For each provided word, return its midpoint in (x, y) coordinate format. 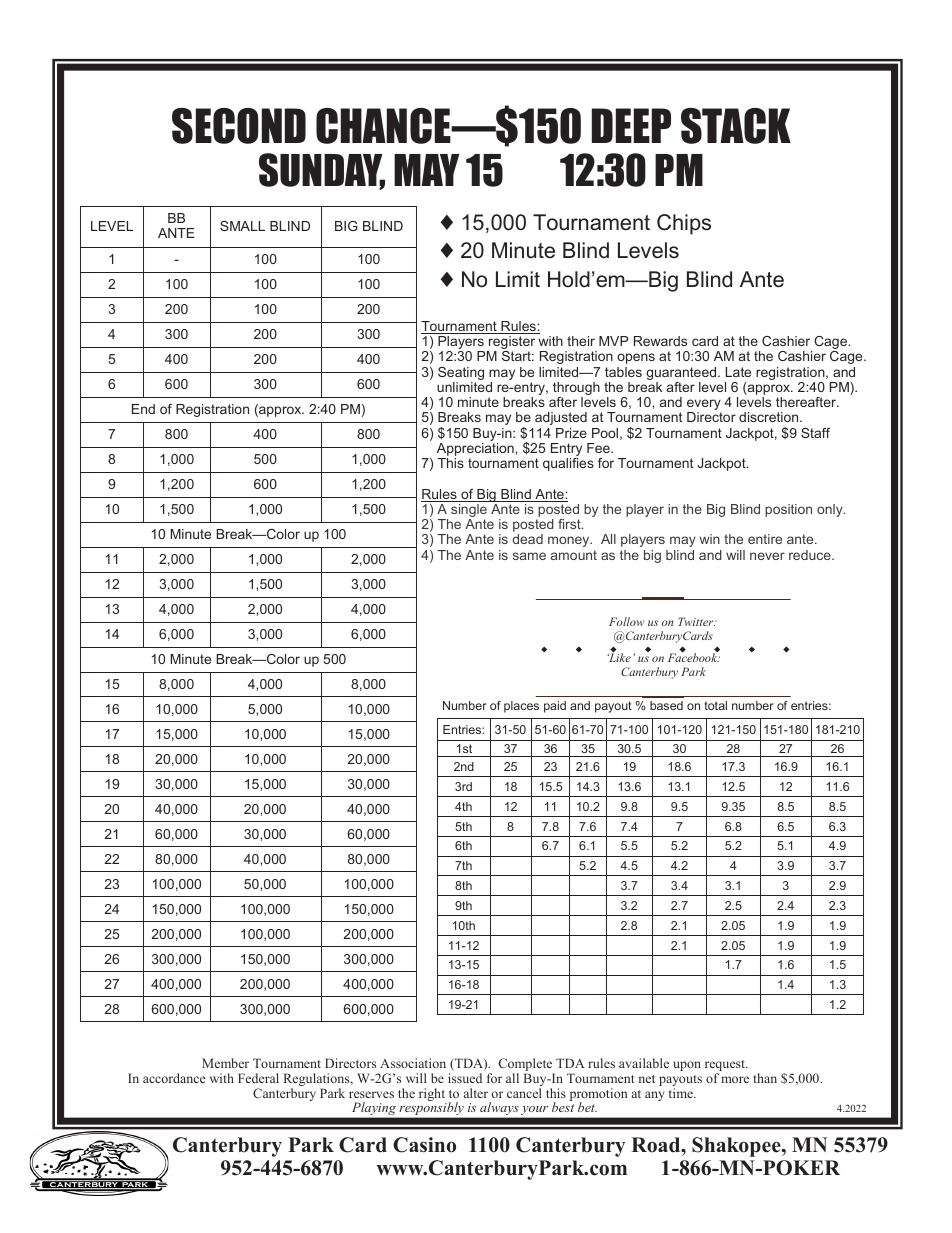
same (529, 556)
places (521, 707)
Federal (258, 1078)
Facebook (694, 657)
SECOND (239, 126)
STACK (736, 126)
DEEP (631, 125)
